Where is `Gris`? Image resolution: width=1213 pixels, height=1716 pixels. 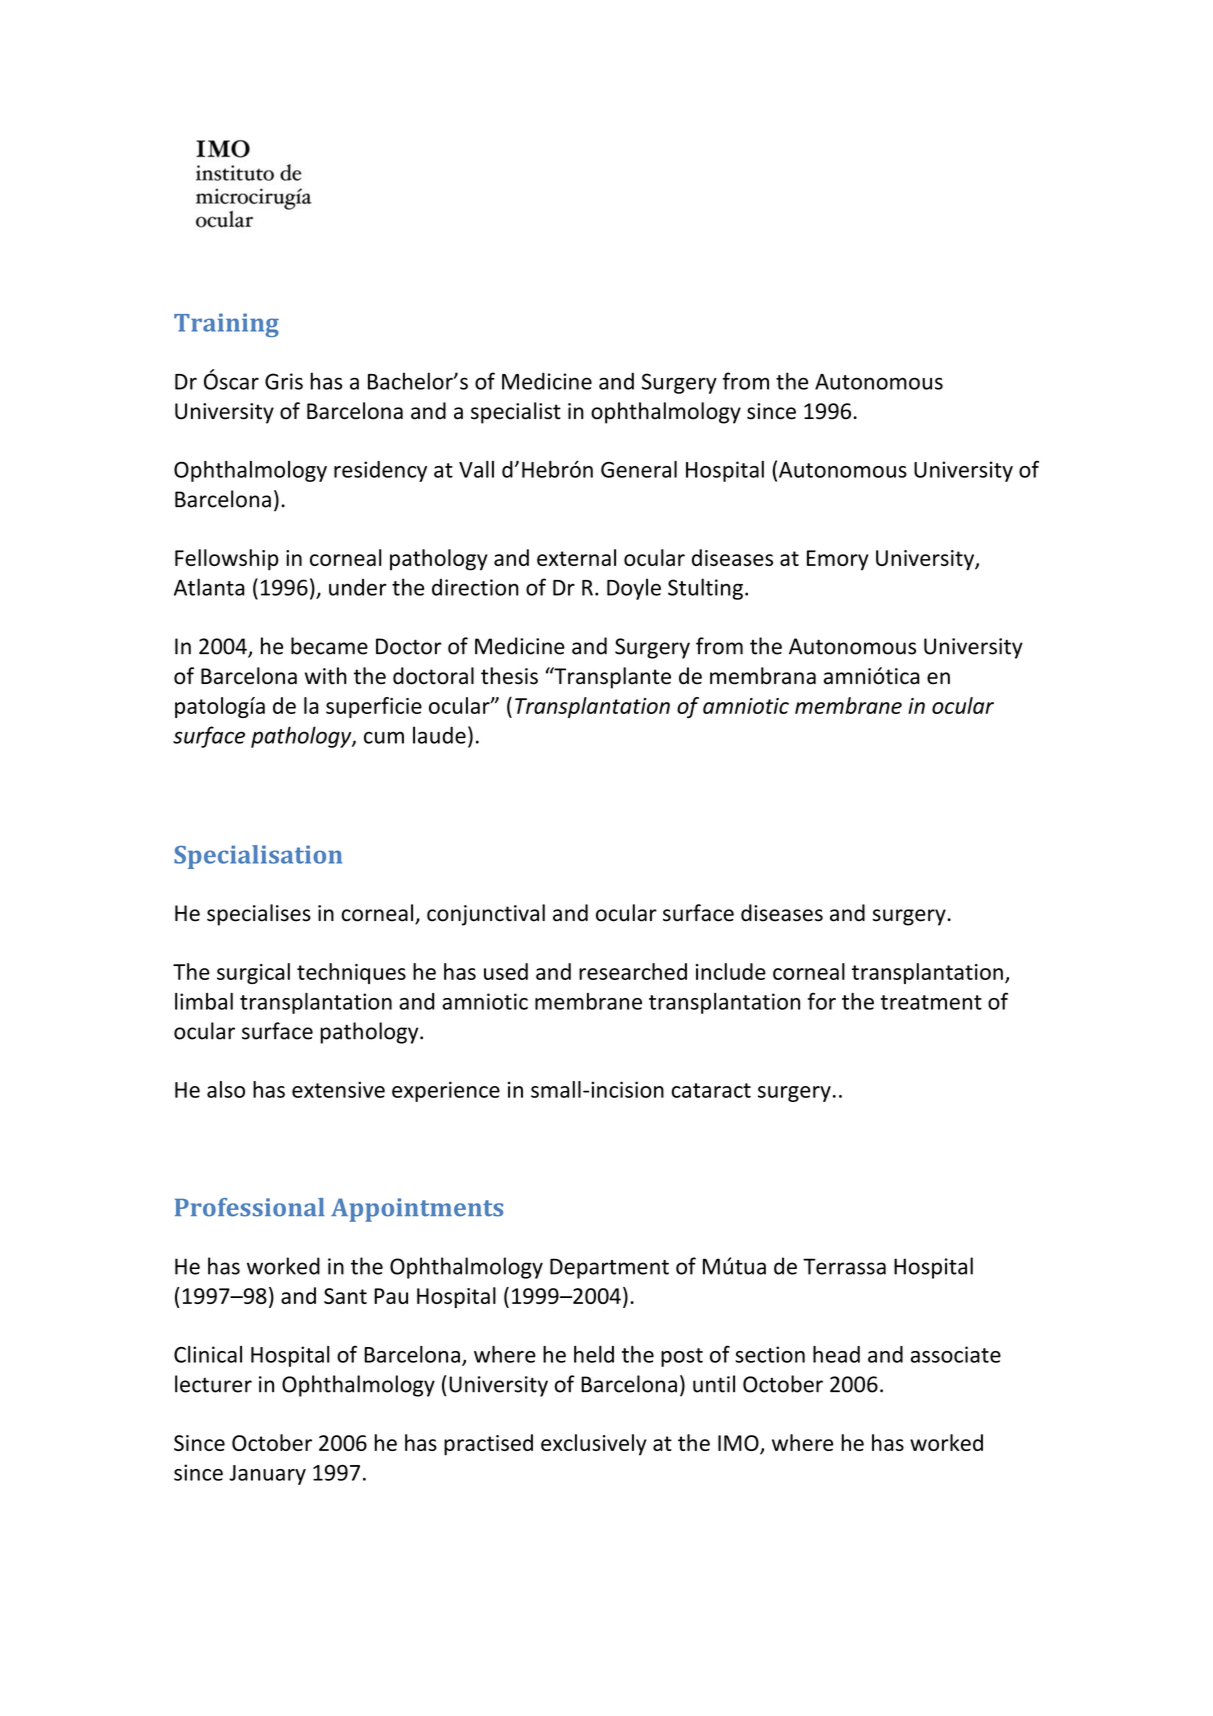
Gris is located at coordinates (284, 381).
